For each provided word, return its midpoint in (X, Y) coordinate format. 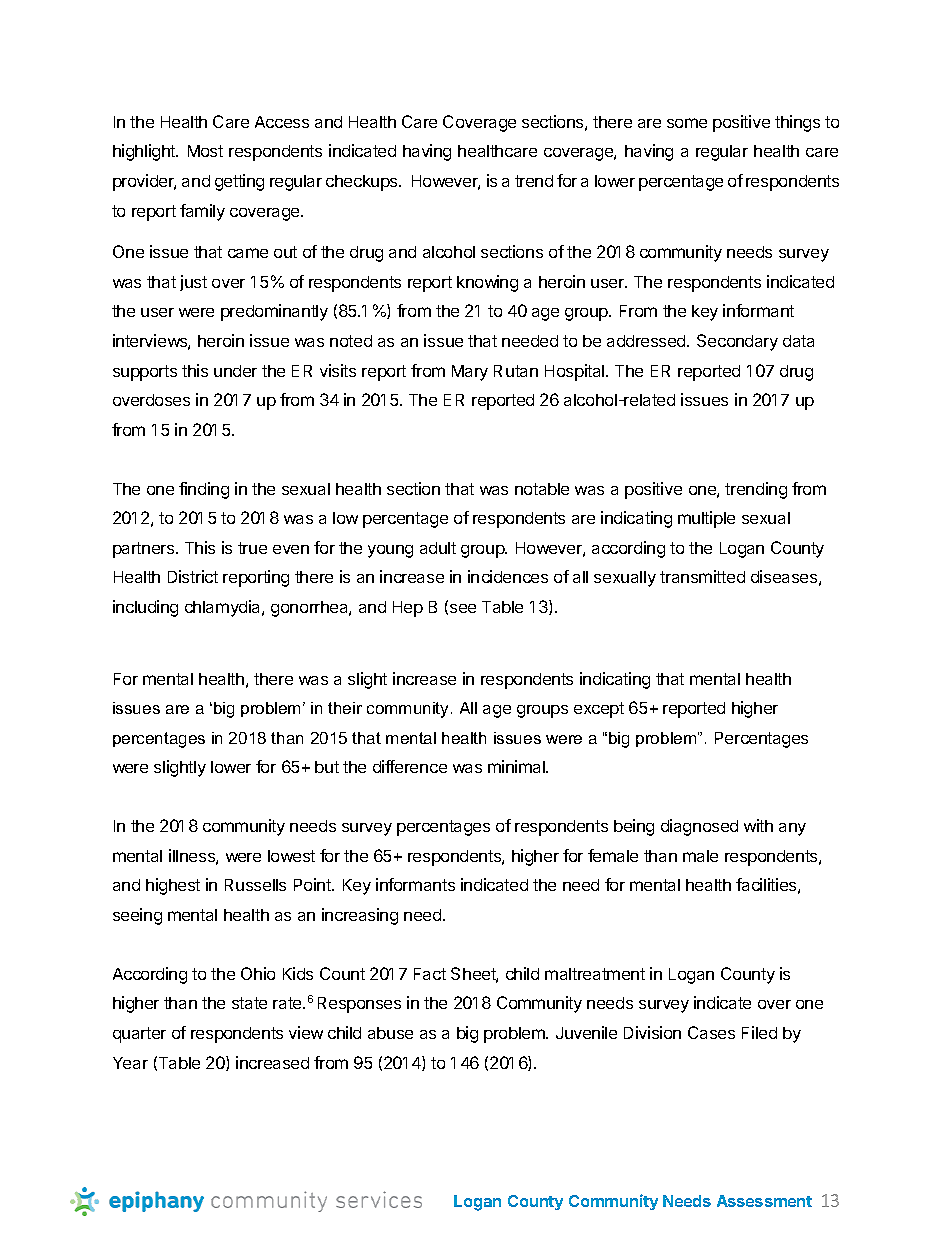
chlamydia (224, 608)
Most (205, 151)
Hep (408, 609)
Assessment (764, 1201)
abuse (390, 1033)
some (687, 123)
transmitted (702, 576)
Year (130, 1063)
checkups (363, 183)
